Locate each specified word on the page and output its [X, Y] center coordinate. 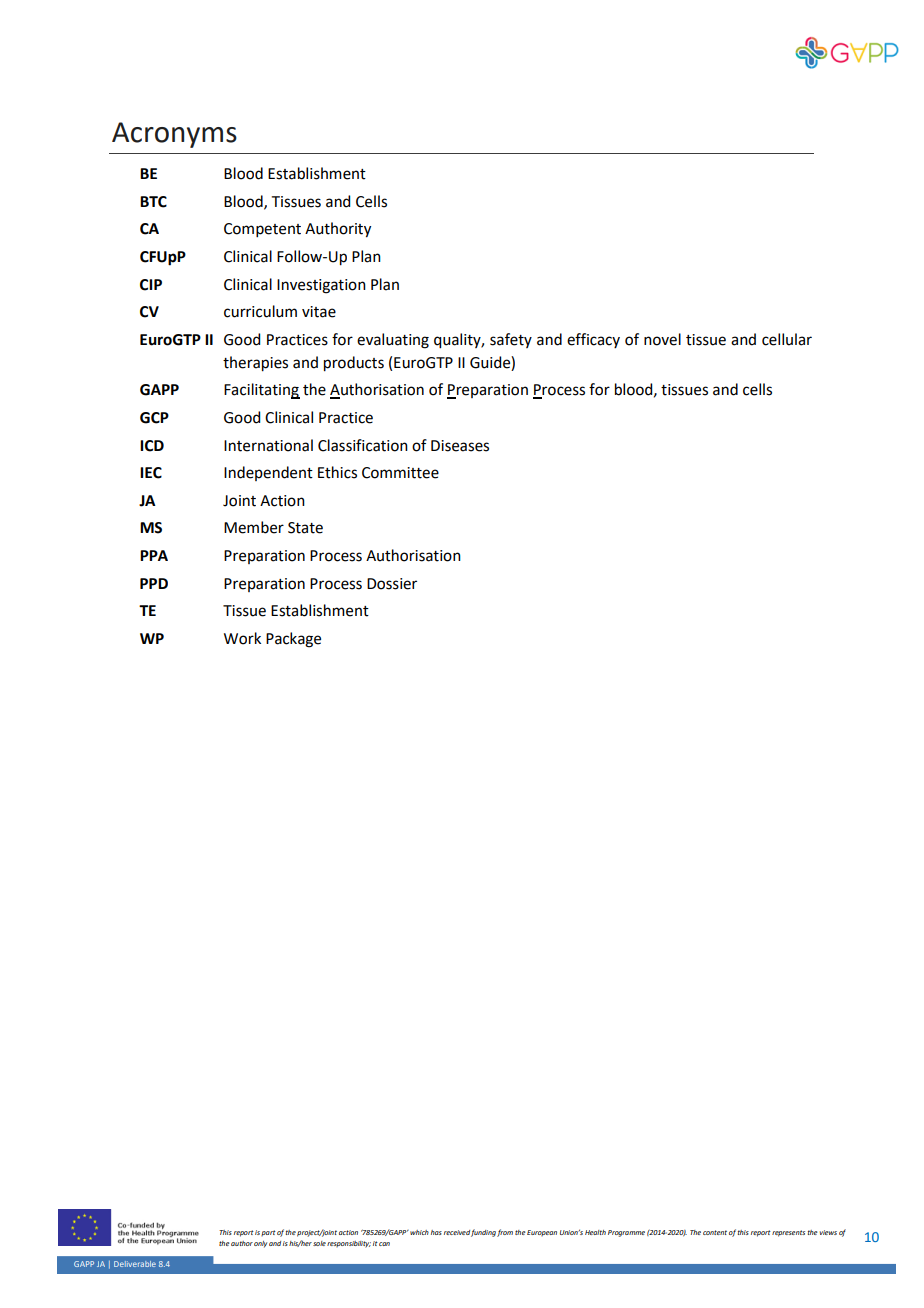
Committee [400, 473]
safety [511, 340]
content [715, 1232]
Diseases [460, 446]
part [268, 1233]
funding [483, 1233]
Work [242, 638]
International [268, 445]
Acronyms [174, 135]
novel [662, 339]
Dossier [392, 584]
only [260, 1244]
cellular [787, 339]
